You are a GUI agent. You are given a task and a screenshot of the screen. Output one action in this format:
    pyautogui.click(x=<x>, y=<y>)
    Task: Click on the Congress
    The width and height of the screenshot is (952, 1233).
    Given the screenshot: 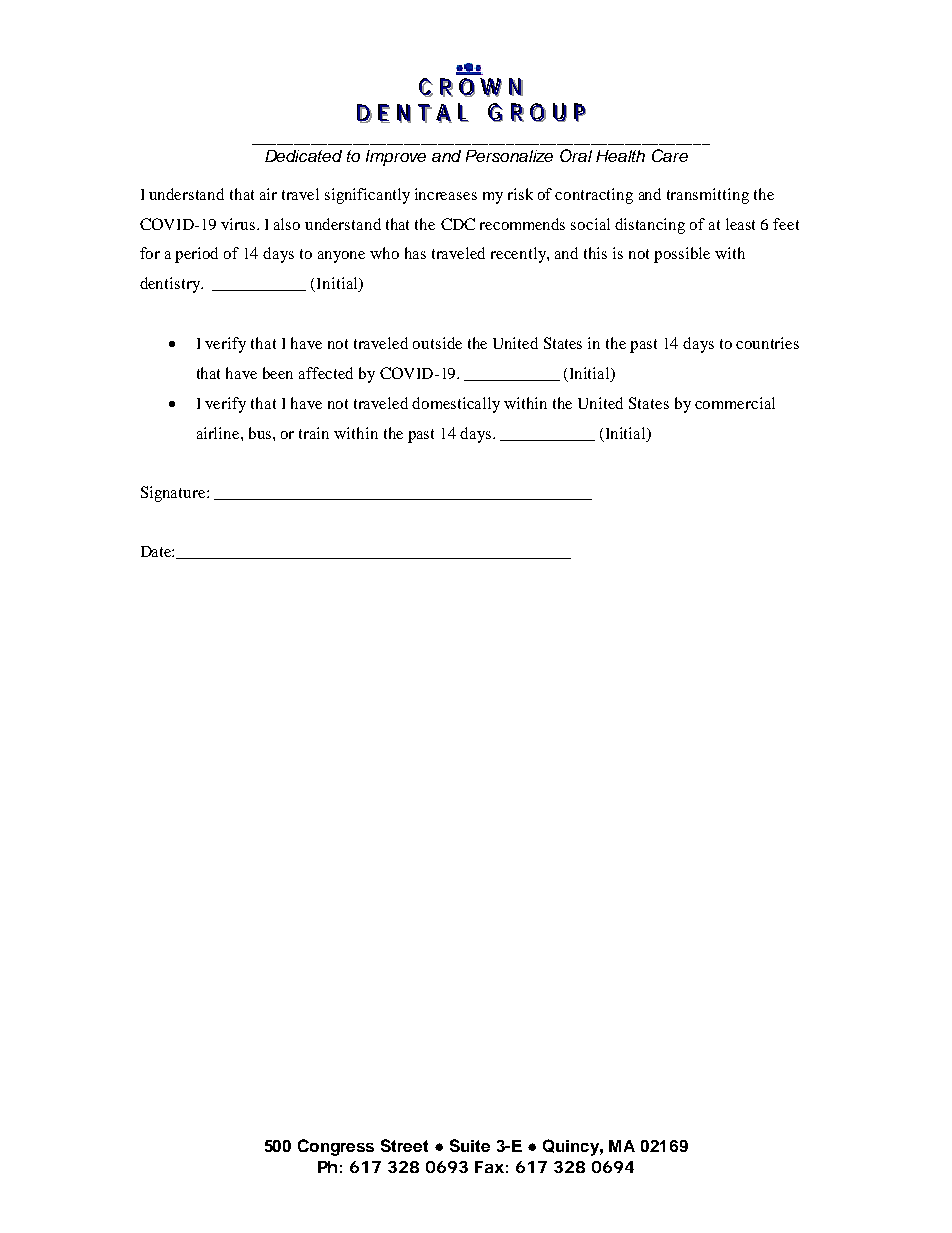 What is the action you would take?
    pyautogui.click(x=336, y=1147)
